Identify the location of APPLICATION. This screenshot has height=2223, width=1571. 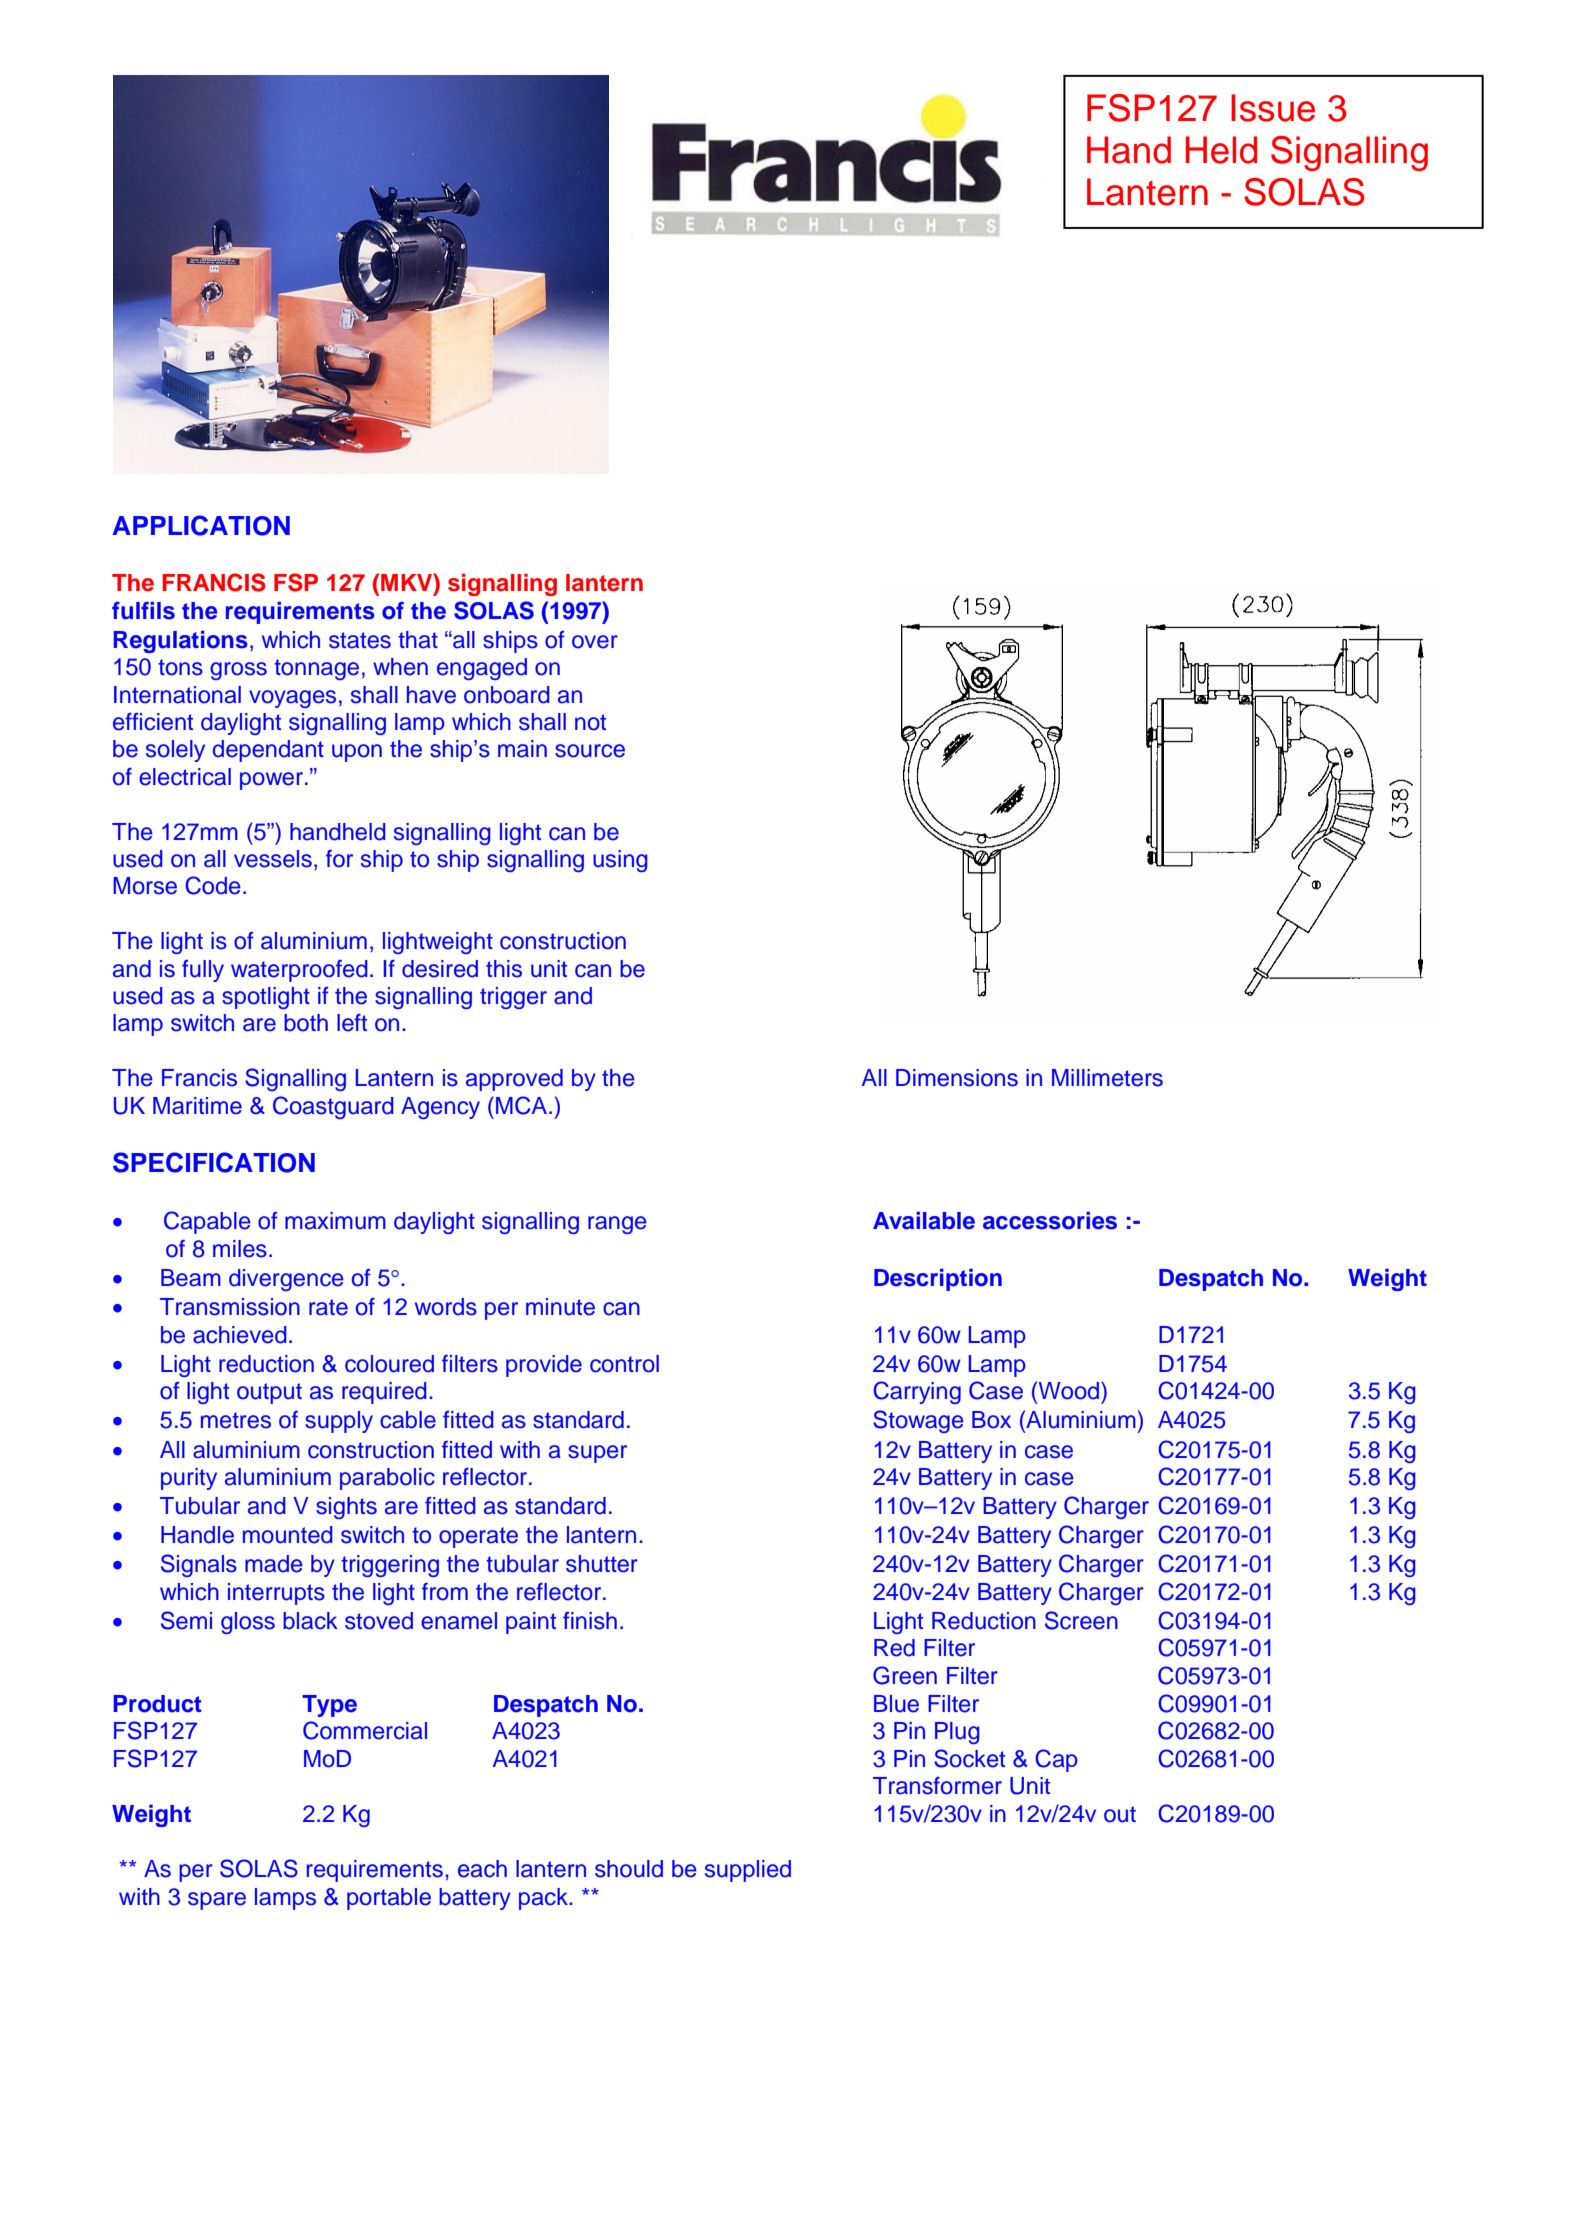
(201, 525).
